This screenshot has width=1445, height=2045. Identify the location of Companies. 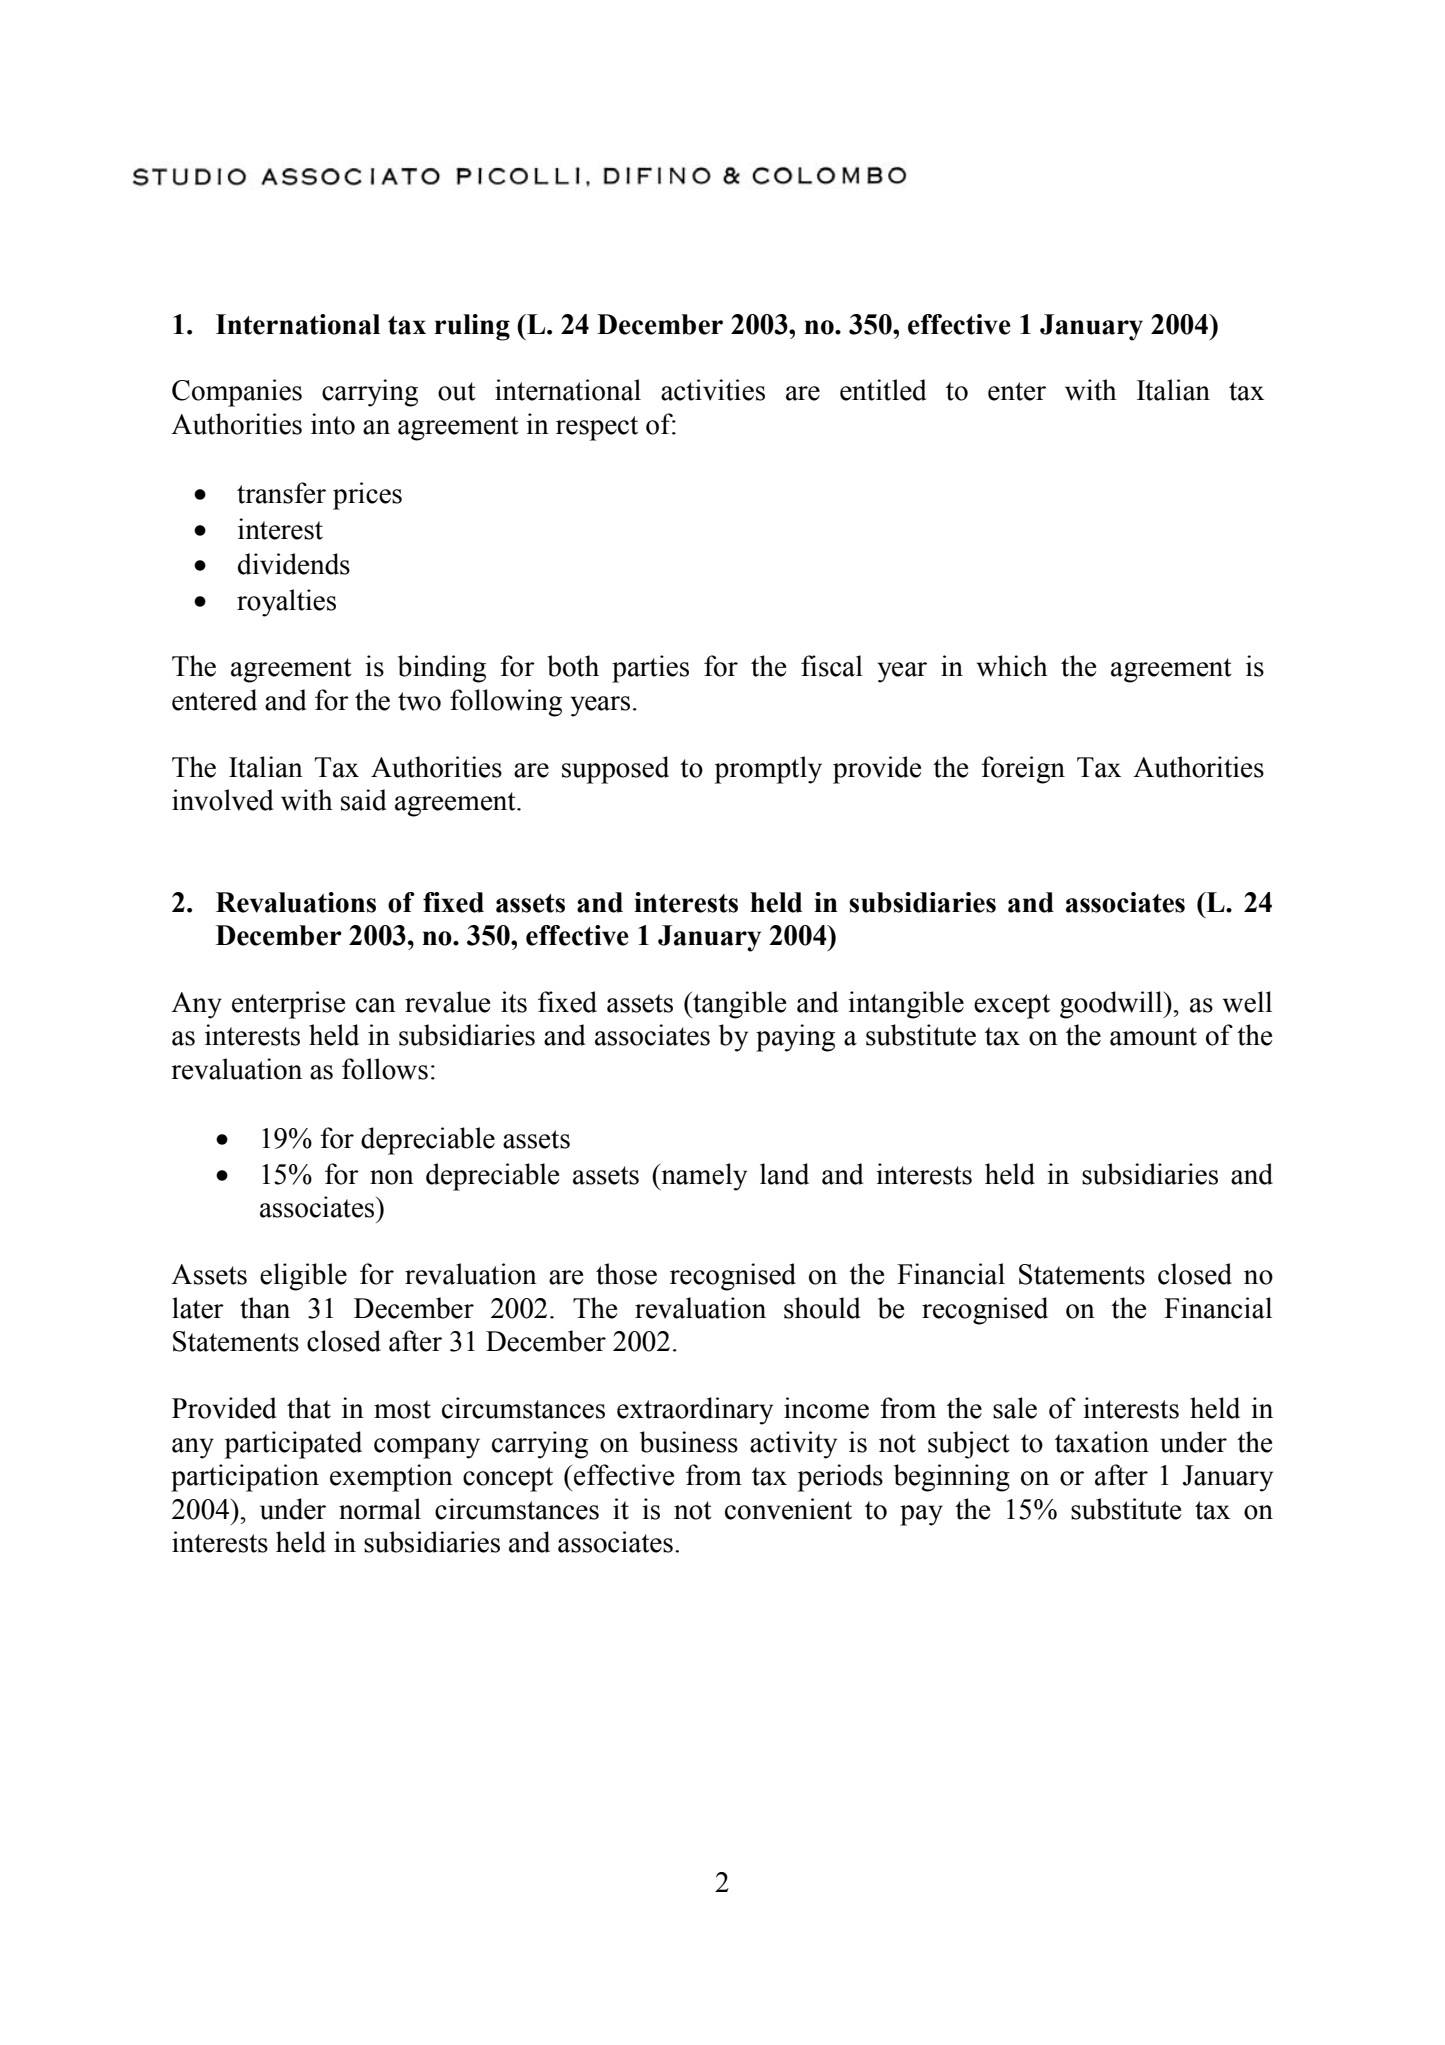
(237, 393).
